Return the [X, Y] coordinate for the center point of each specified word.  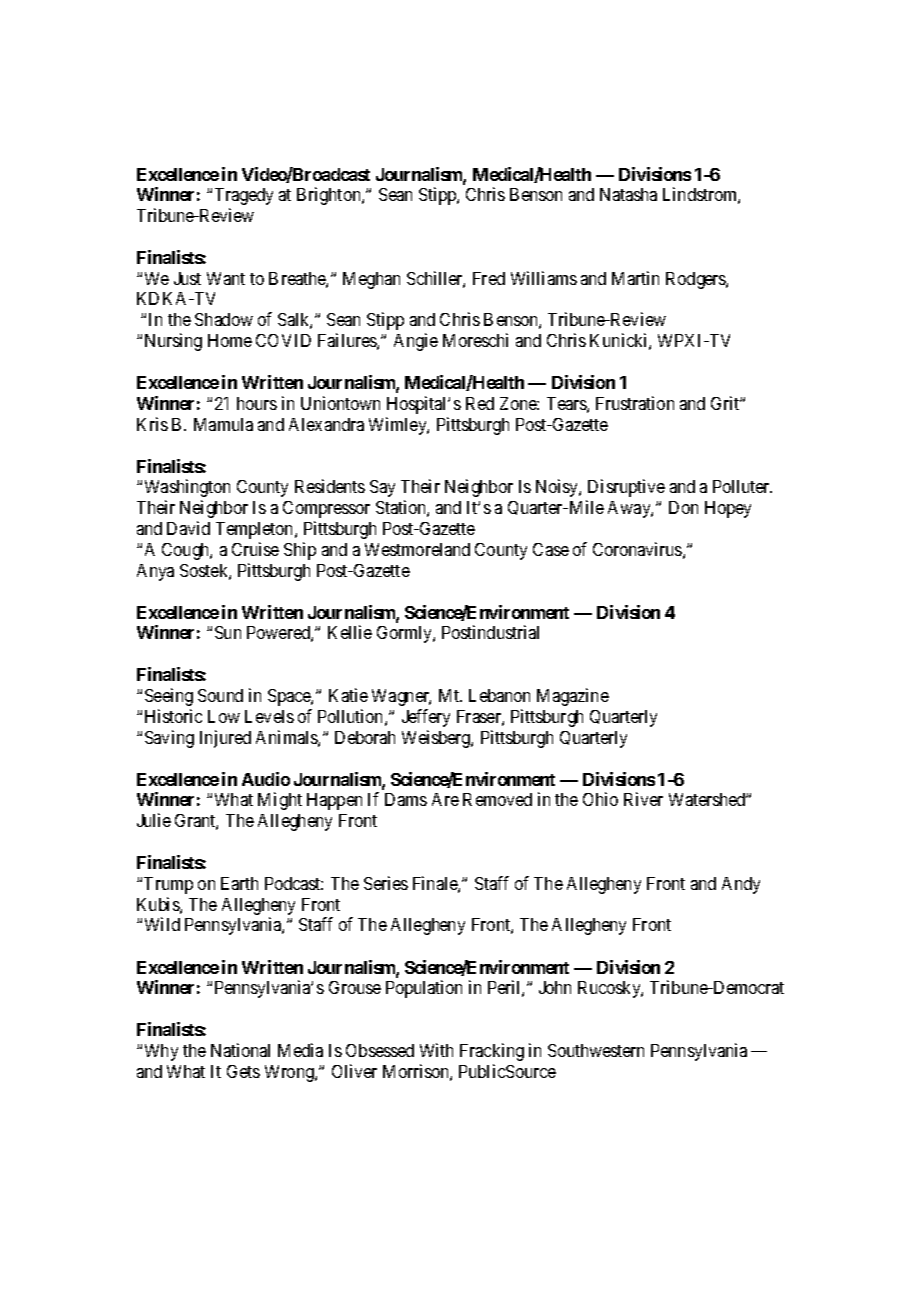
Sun [228, 632]
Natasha [628, 194]
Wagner [401, 697]
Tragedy [244, 196]
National [240, 1050]
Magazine [573, 697]
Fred [489, 278]
